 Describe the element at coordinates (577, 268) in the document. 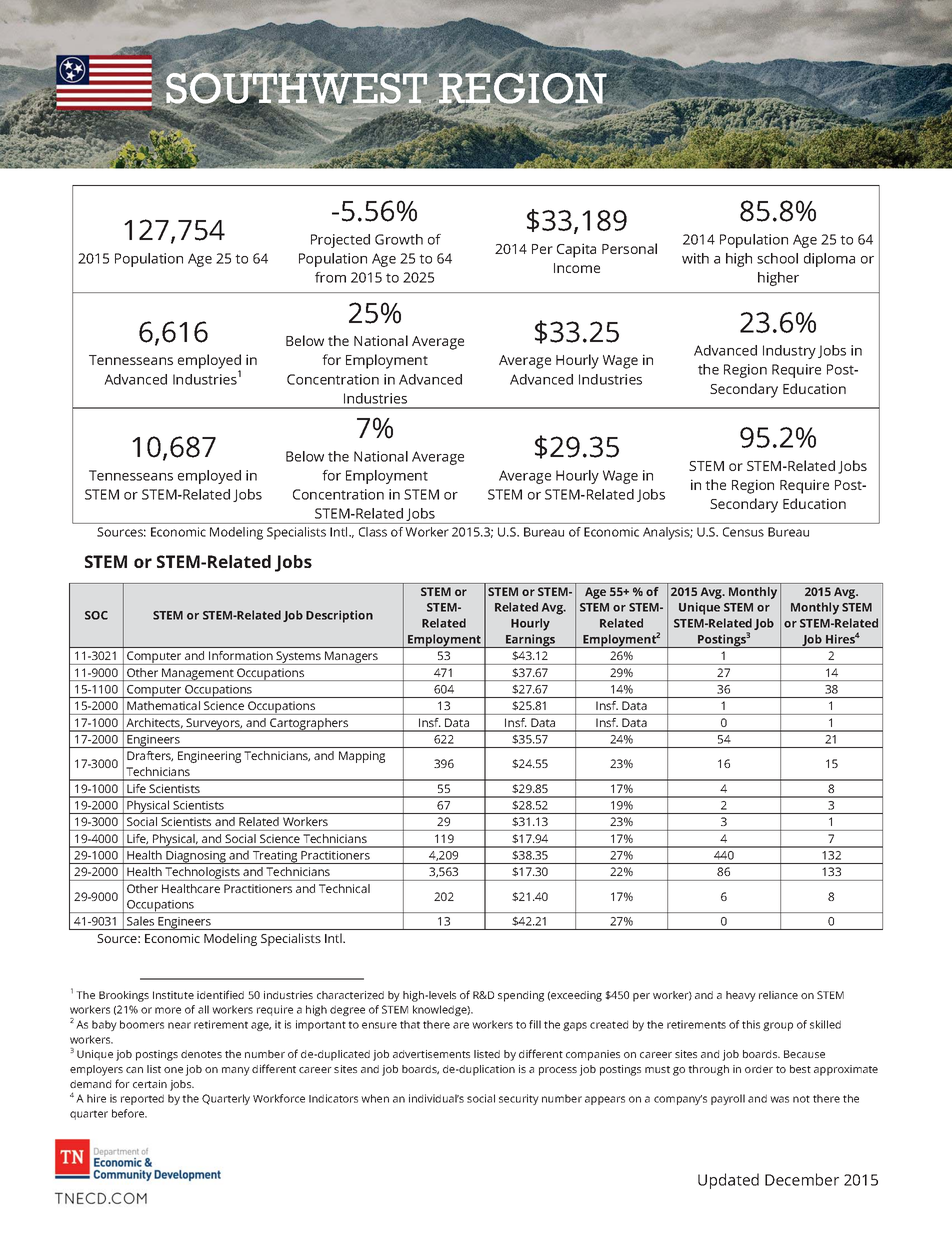

I see `Income` at that location.
